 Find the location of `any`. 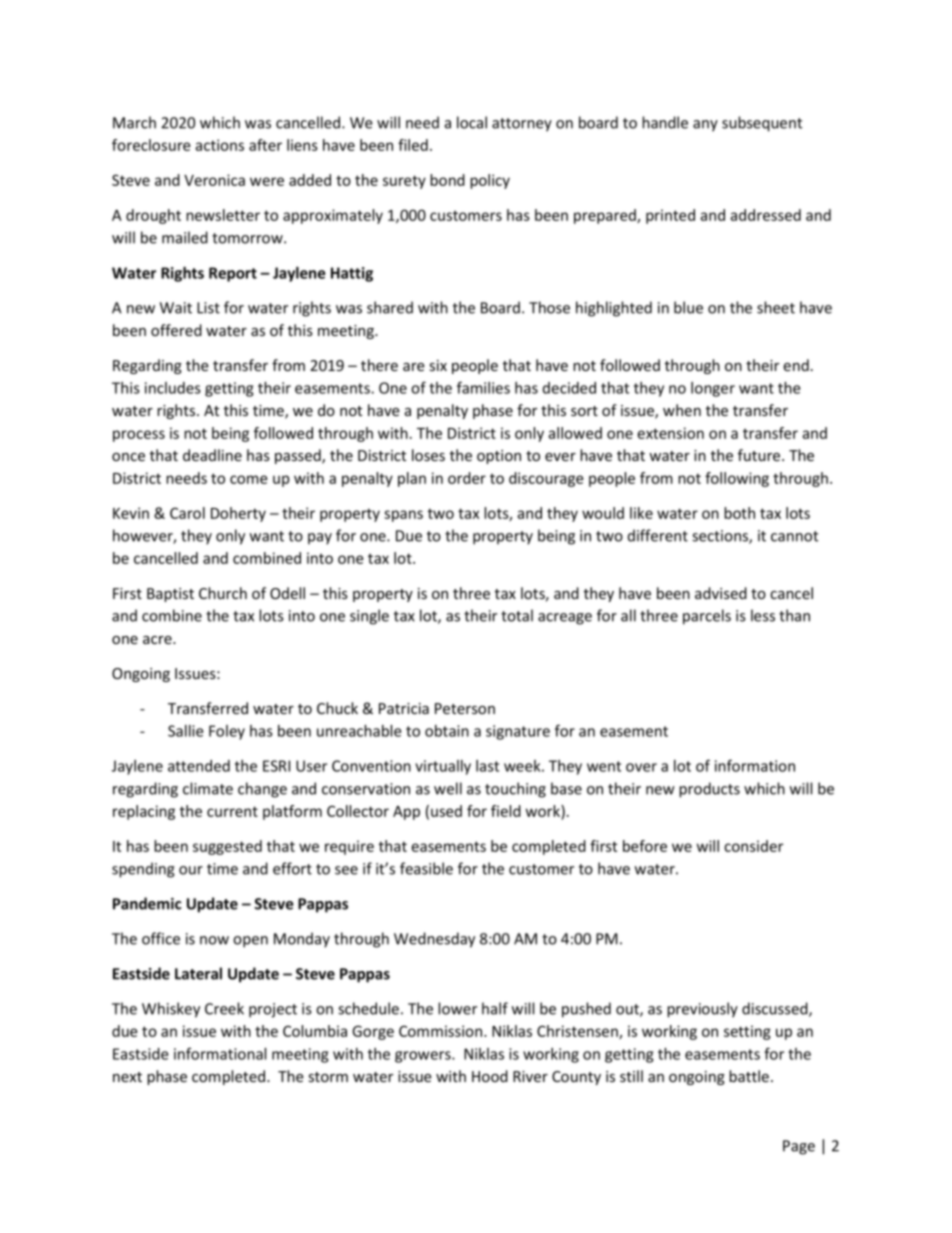

any is located at coordinates (705, 126).
